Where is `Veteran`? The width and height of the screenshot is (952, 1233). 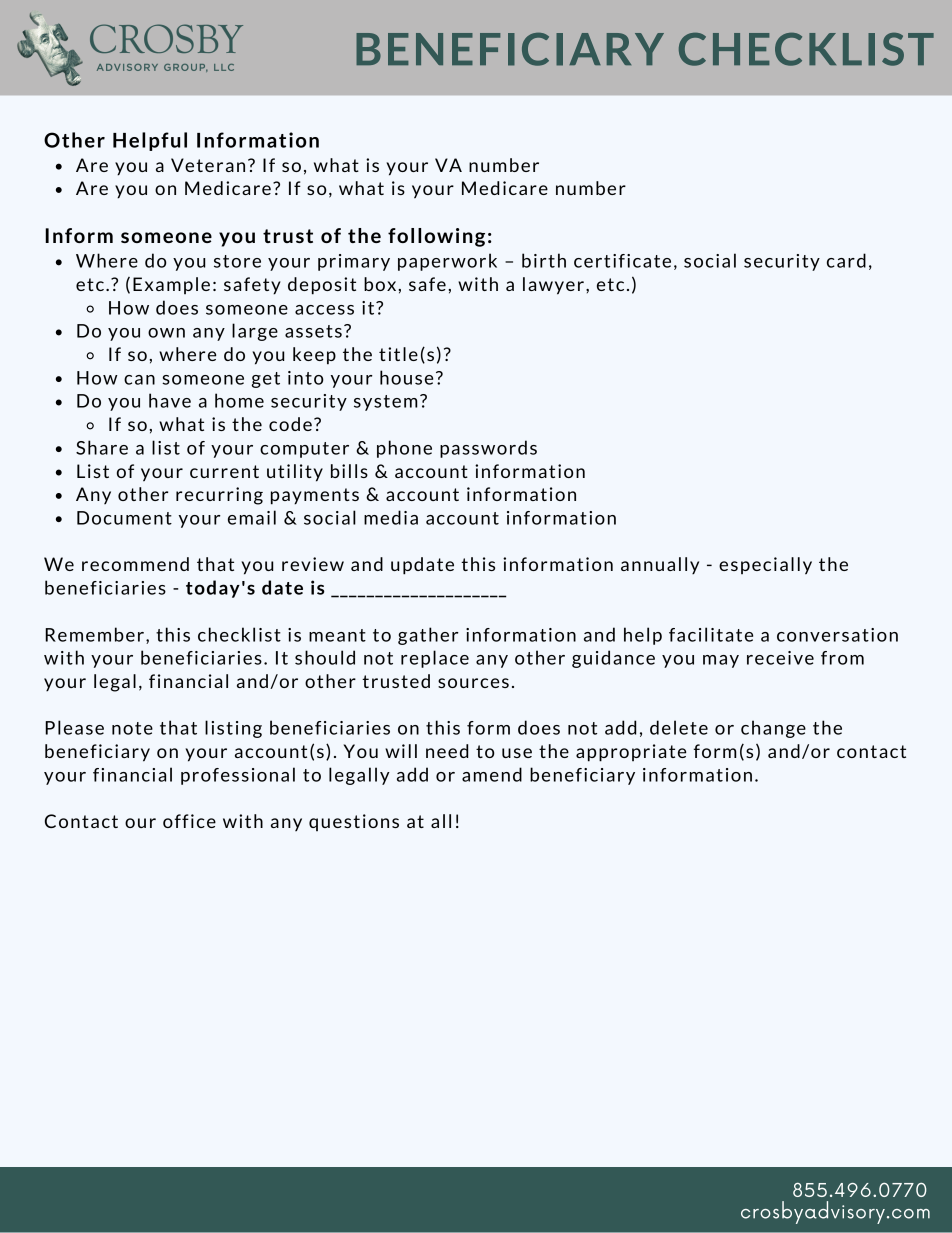 Veteran is located at coordinates (208, 165).
